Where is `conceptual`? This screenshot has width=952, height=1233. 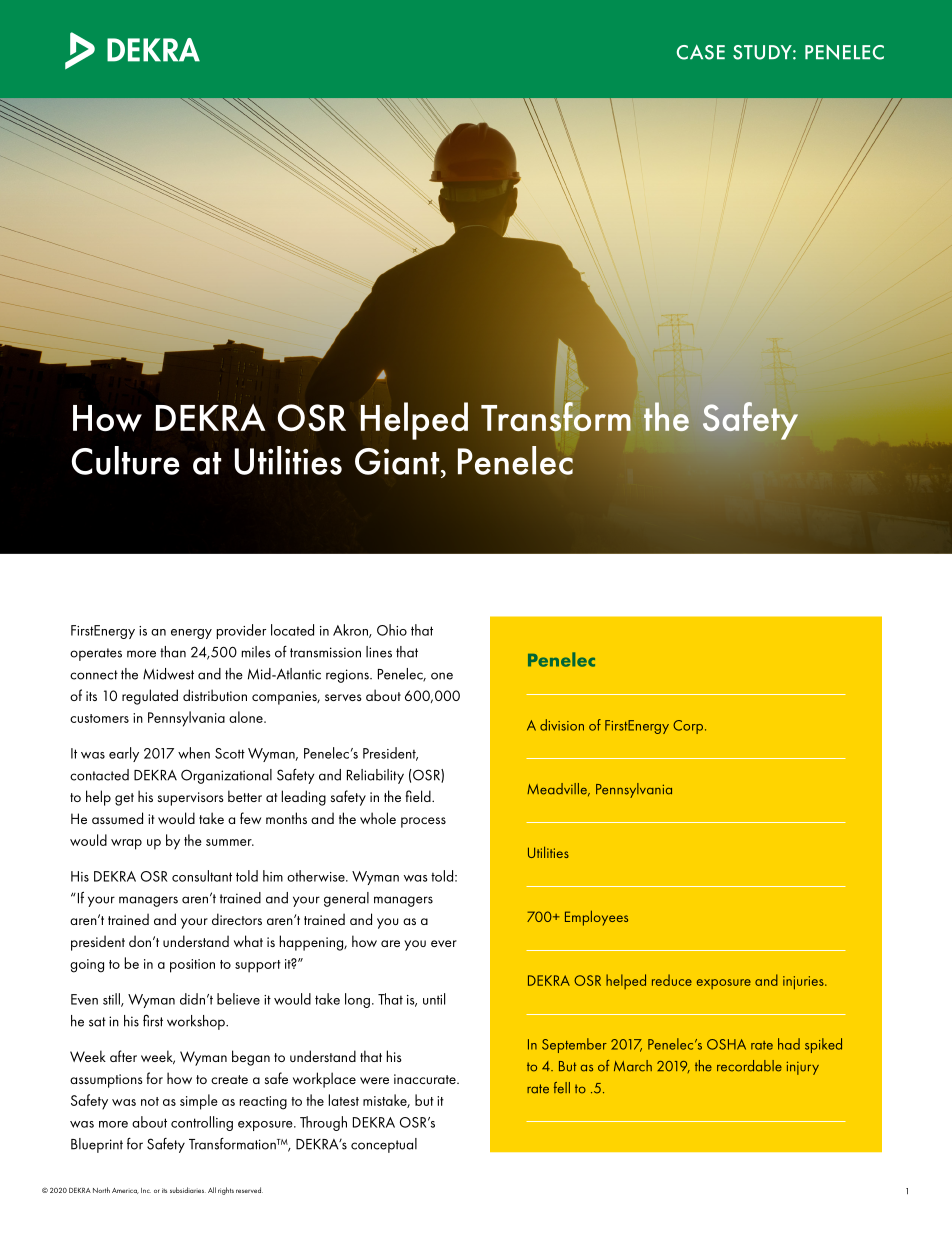
conceptual is located at coordinates (384, 1145).
